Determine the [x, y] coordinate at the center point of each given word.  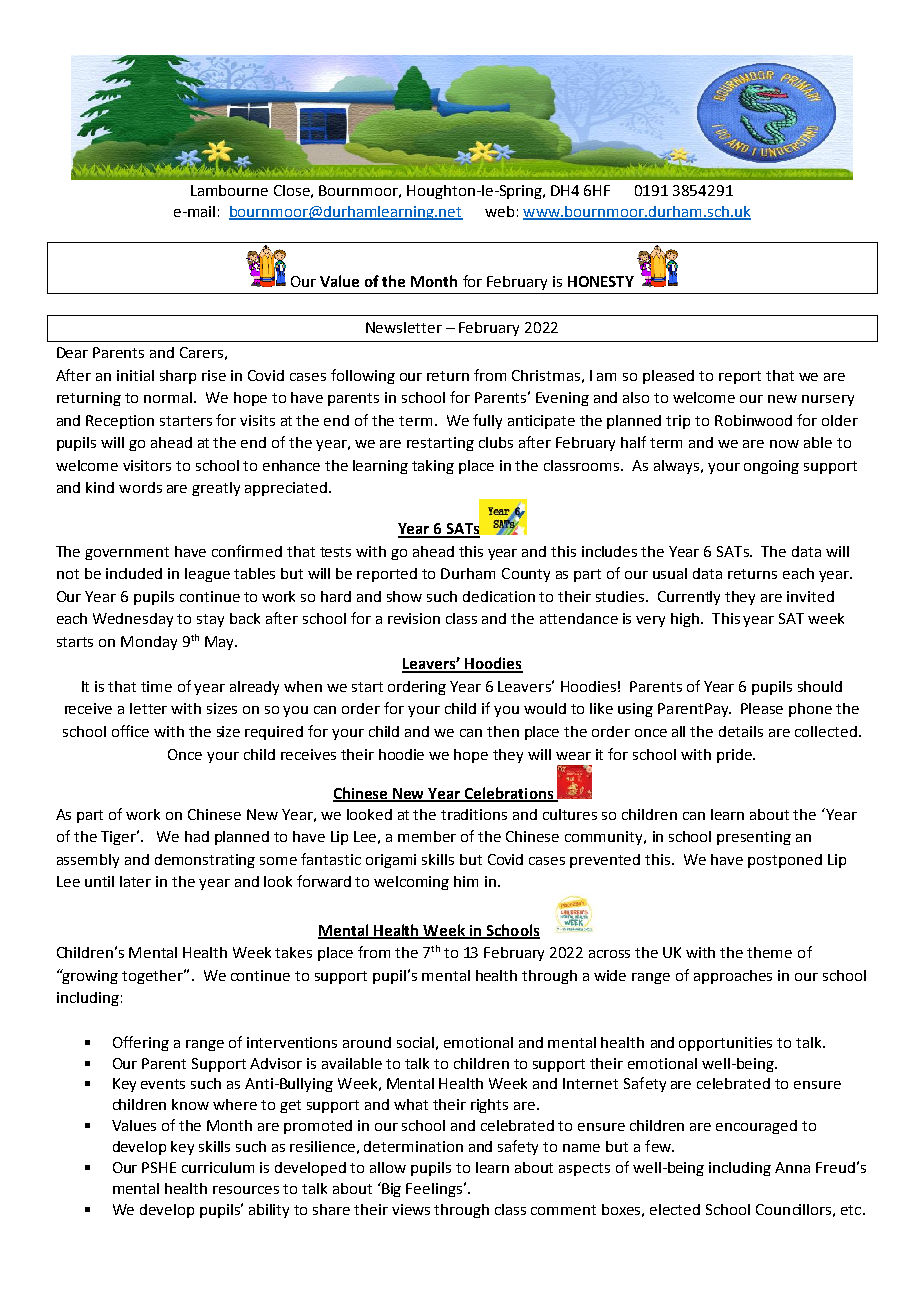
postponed [785, 861]
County [526, 575]
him [466, 881]
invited [810, 596]
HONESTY [601, 281]
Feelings [434, 1190]
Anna [792, 1167]
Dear [72, 352]
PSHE [159, 1167]
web [499, 211]
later [135, 881]
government [127, 553]
